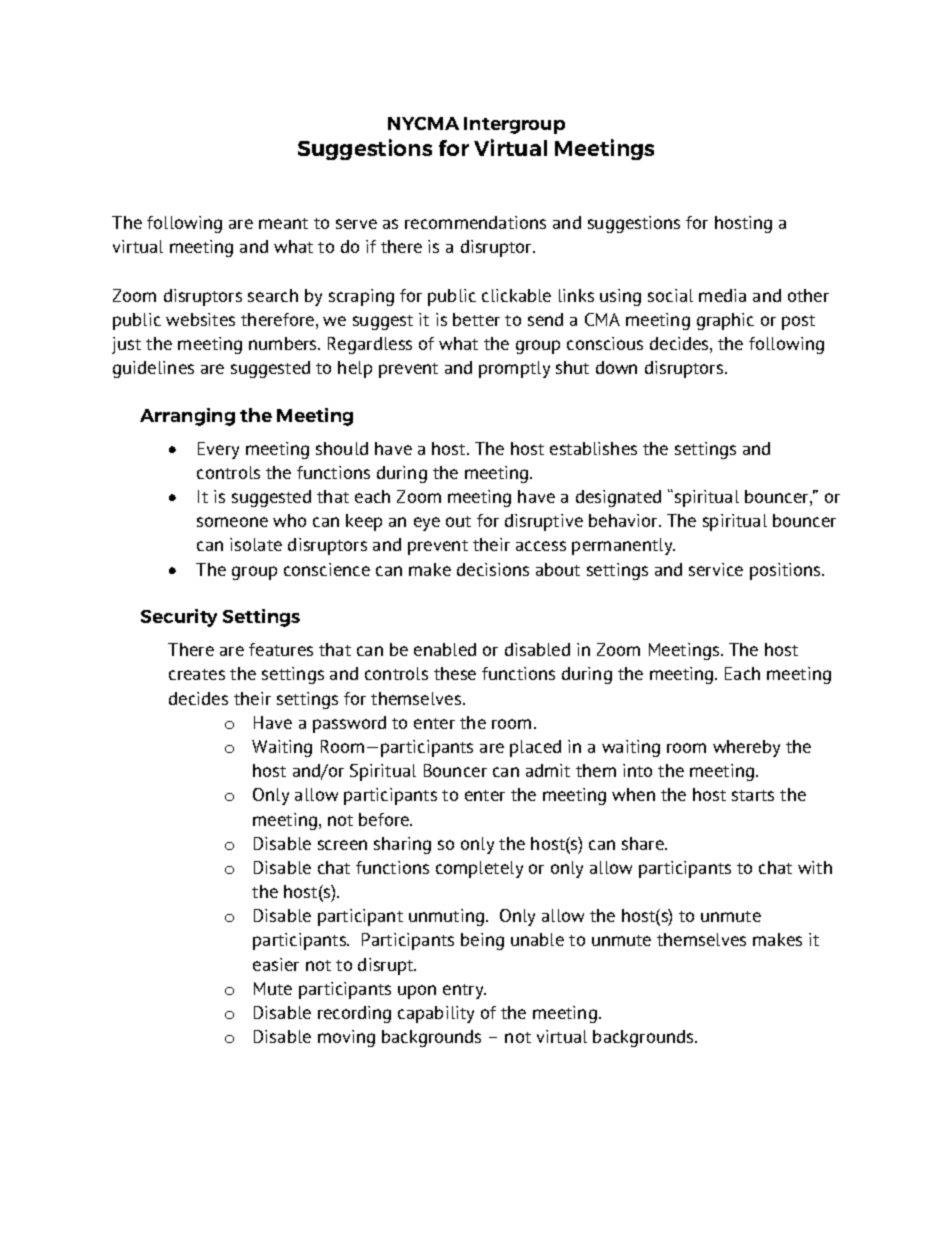 Image resolution: width=952 pixels, height=1233 pixels. What do you see at coordinates (436, 1014) in the image?
I see `capability` at bounding box center [436, 1014].
